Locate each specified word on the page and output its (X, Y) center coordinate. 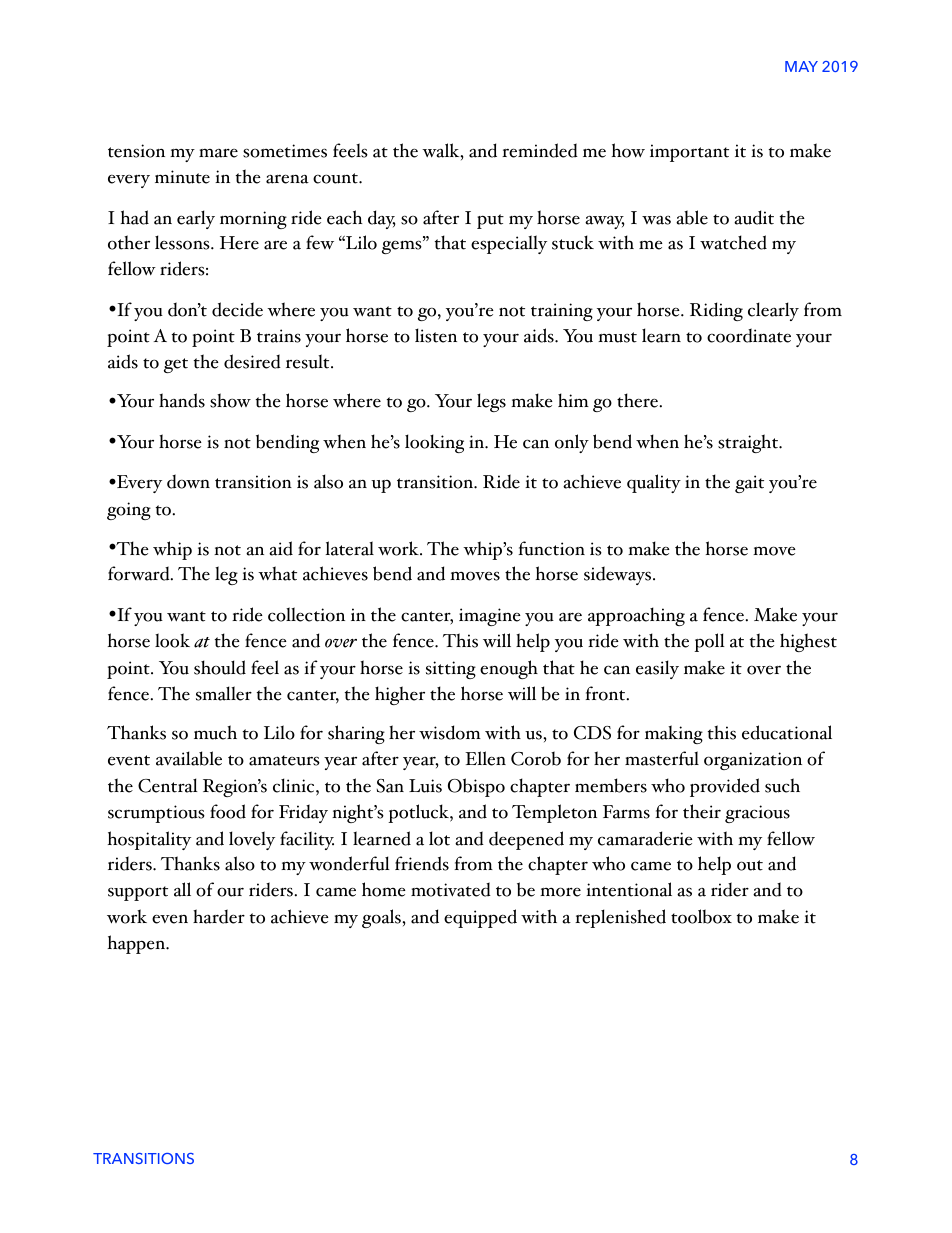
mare (218, 153)
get (176, 365)
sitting (451, 670)
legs (491, 402)
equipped (480, 918)
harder (219, 916)
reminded (540, 150)
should (220, 667)
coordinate (749, 335)
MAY (801, 66)
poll (709, 642)
